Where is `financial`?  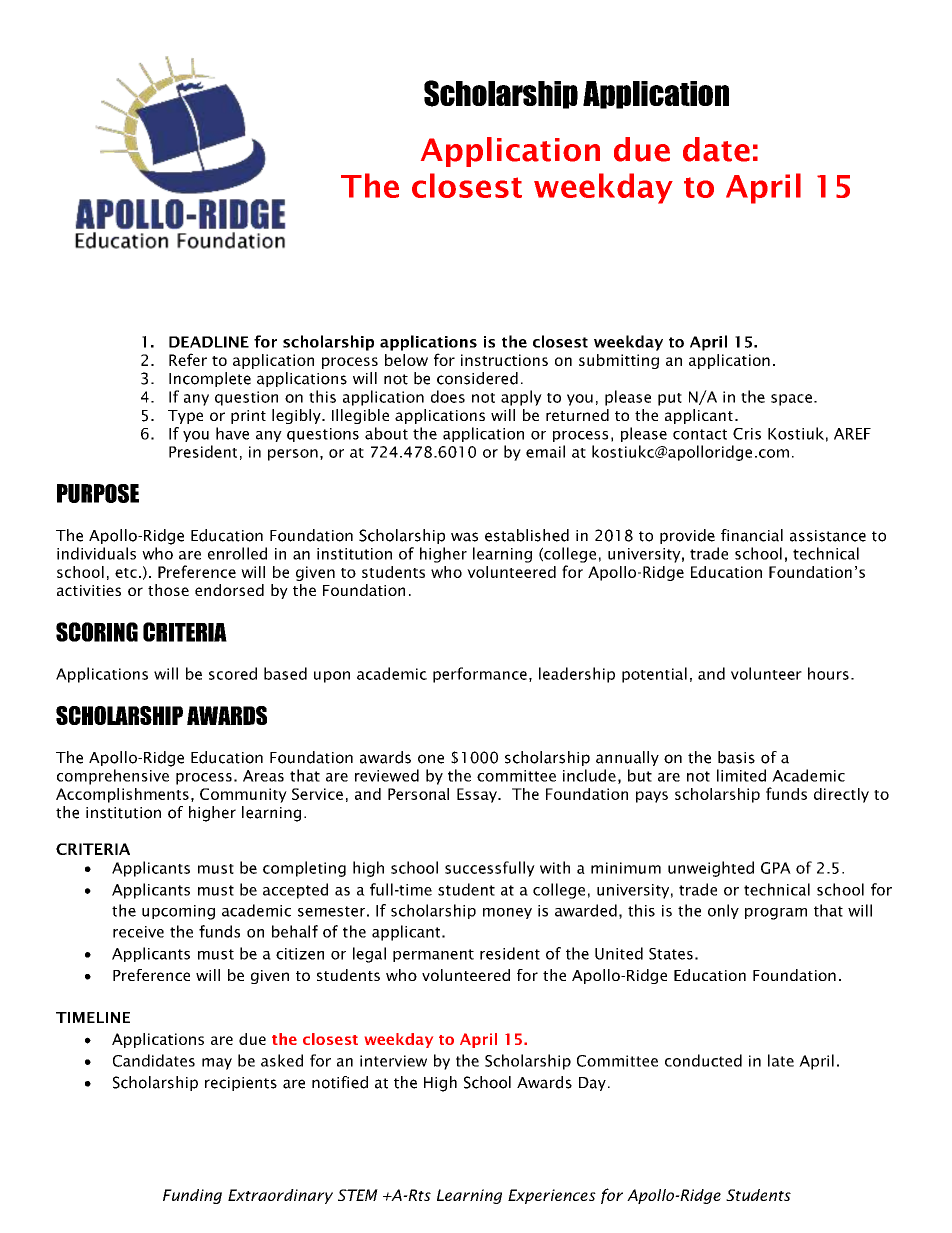
financial is located at coordinates (752, 535).
